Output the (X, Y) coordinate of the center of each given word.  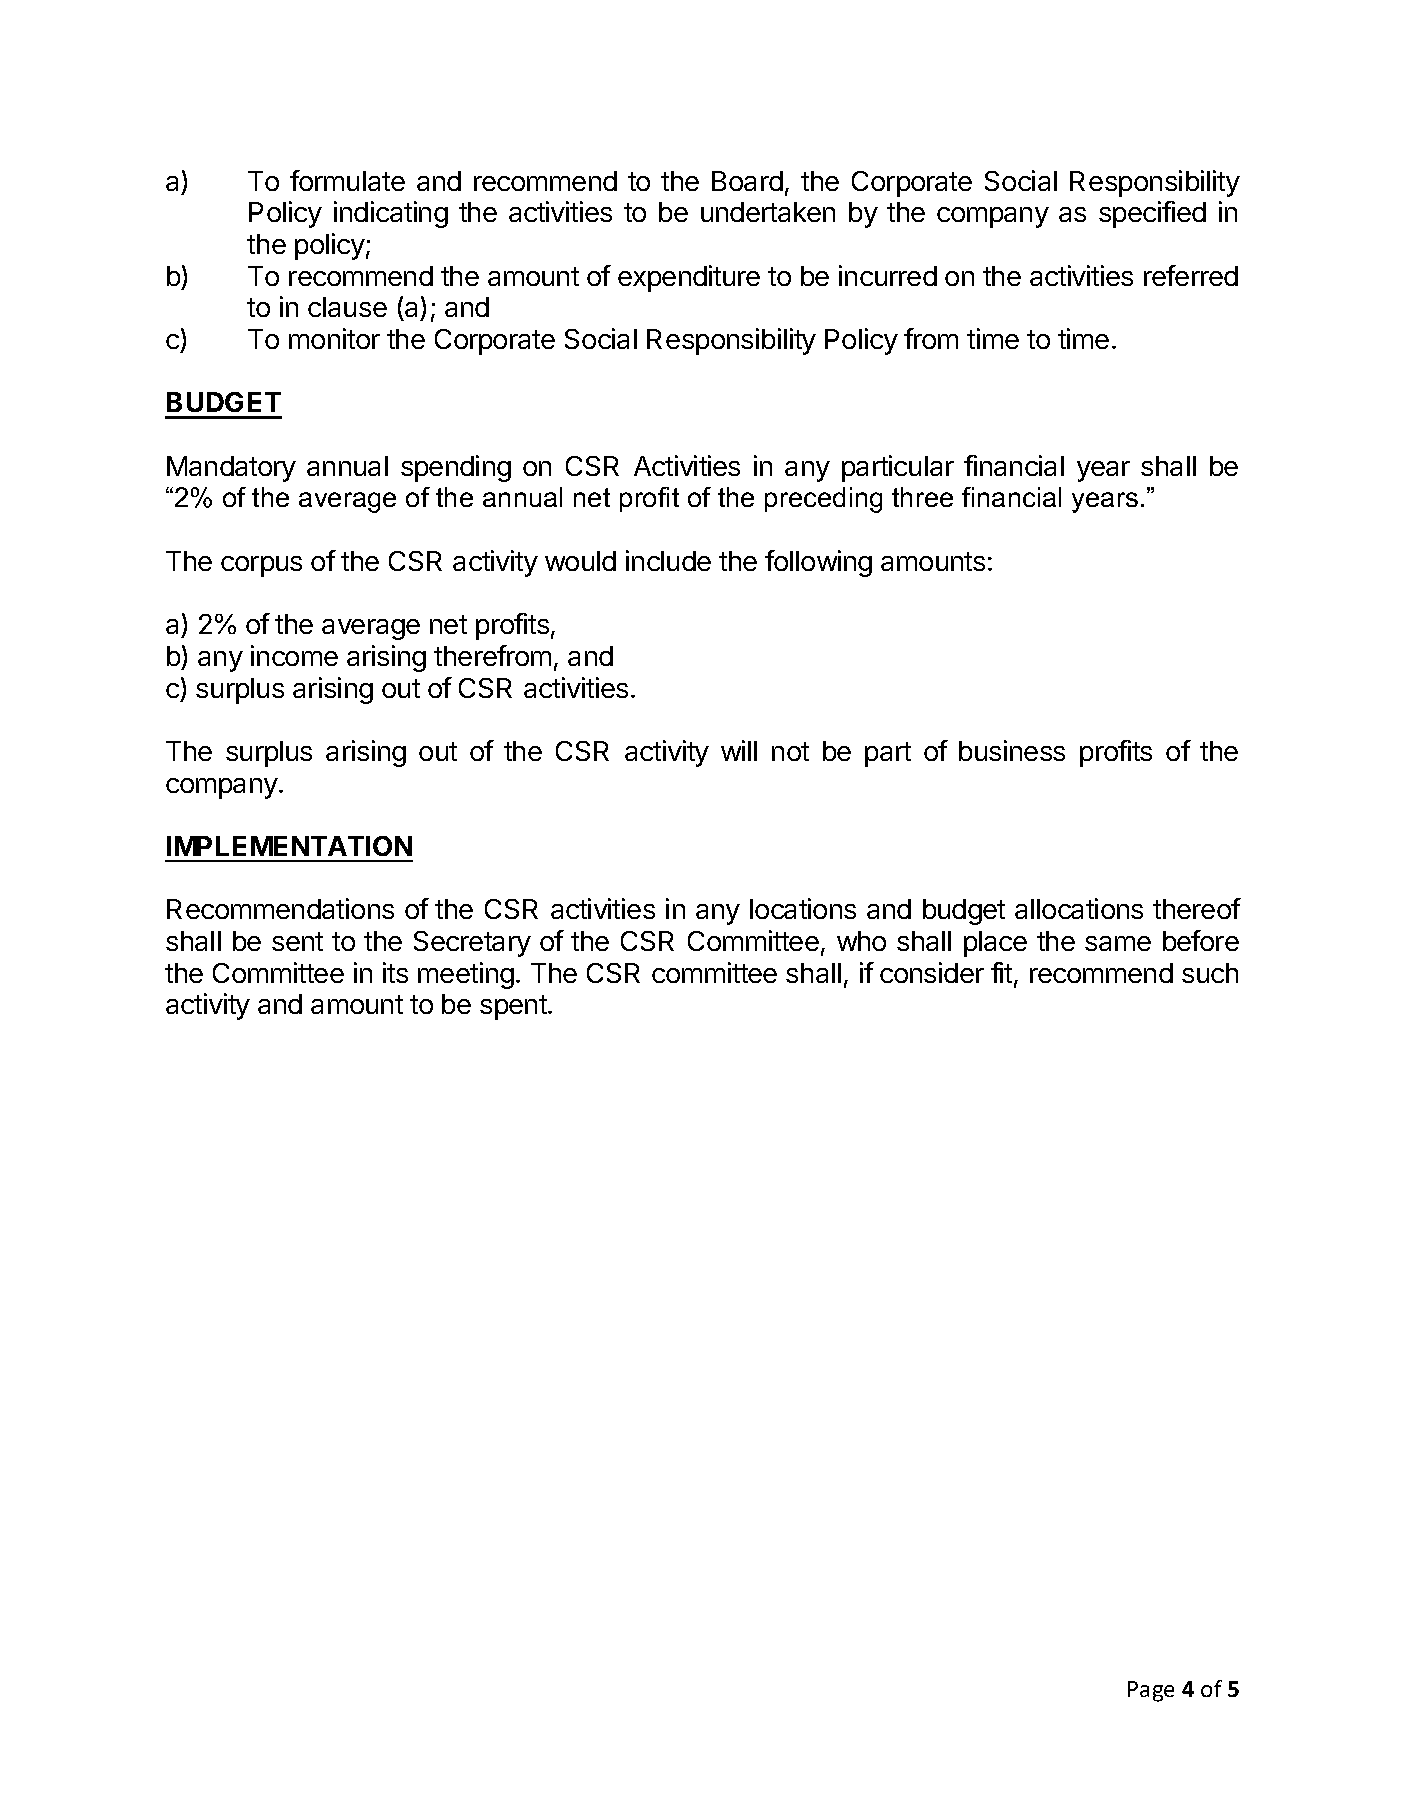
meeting (466, 975)
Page (1151, 1691)
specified (1152, 214)
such (1210, 973)
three (922, 497)
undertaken (768, 212)
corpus (261, 566)
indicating (391, 214)
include (668, 560)
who (861, 941)
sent (297, 941)
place (995, 944)
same (1118, 943)
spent (514, 1007)
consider (932, 972)
